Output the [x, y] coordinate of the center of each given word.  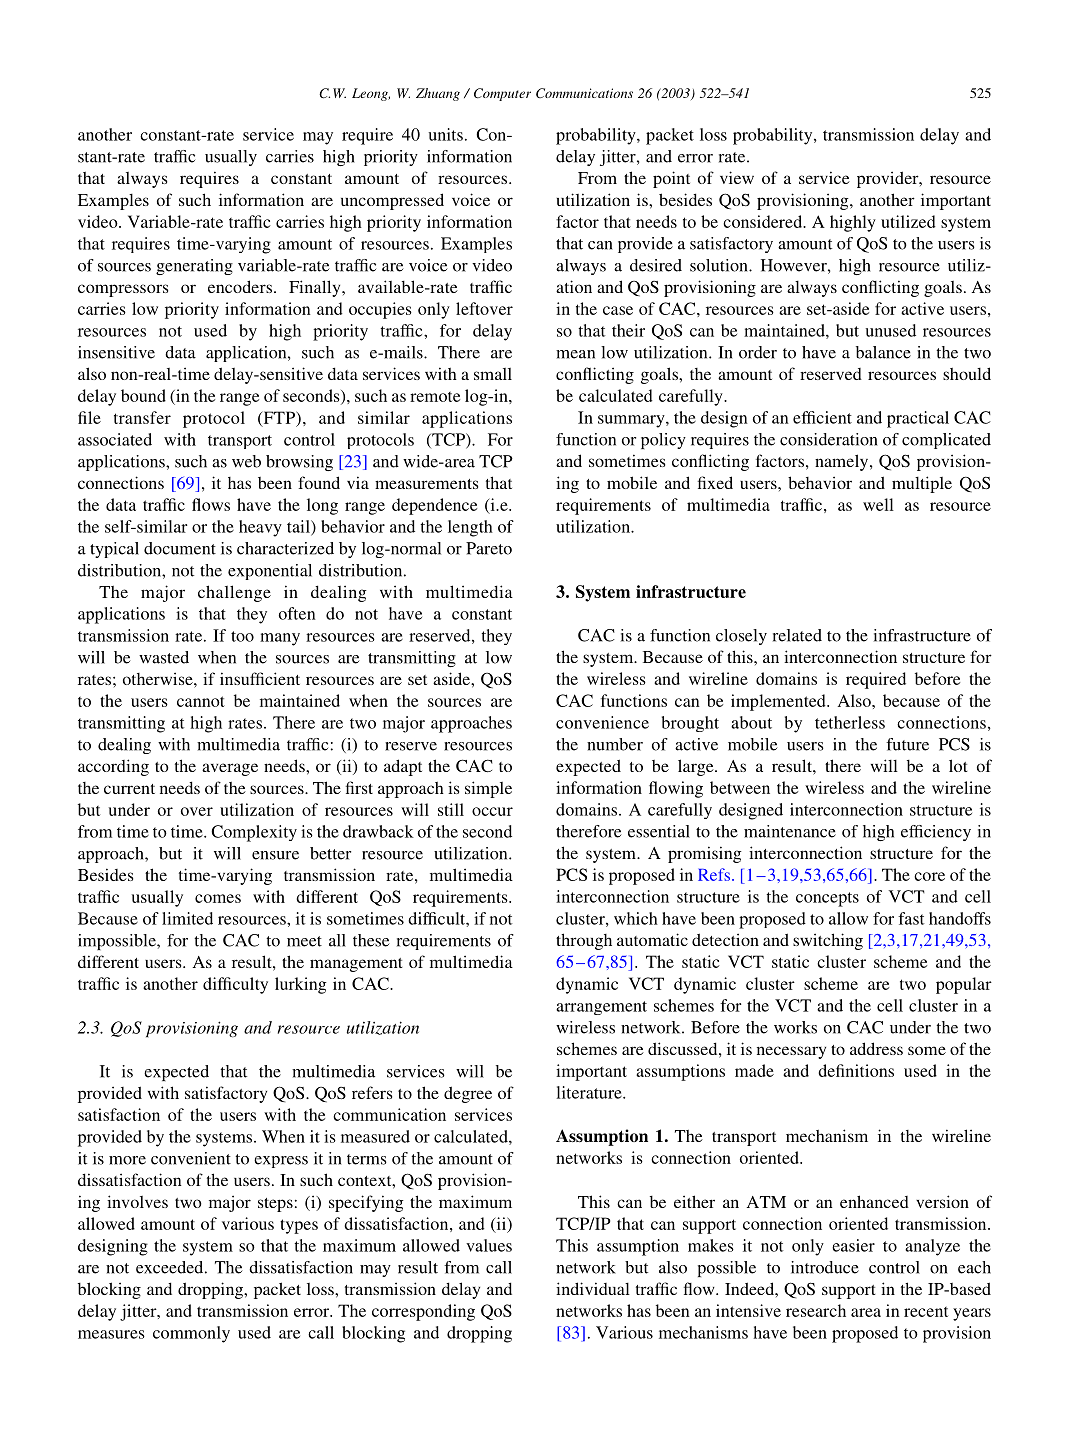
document [180, 548]
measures [111, 1334]
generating [194, 267]
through [584, 941]
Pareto [489, 548]
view [737, 177]
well [878, 504]
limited [187, 918]
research [816, 1310]
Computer [502, 94]
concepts [827, 899]
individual [593, 1288]
